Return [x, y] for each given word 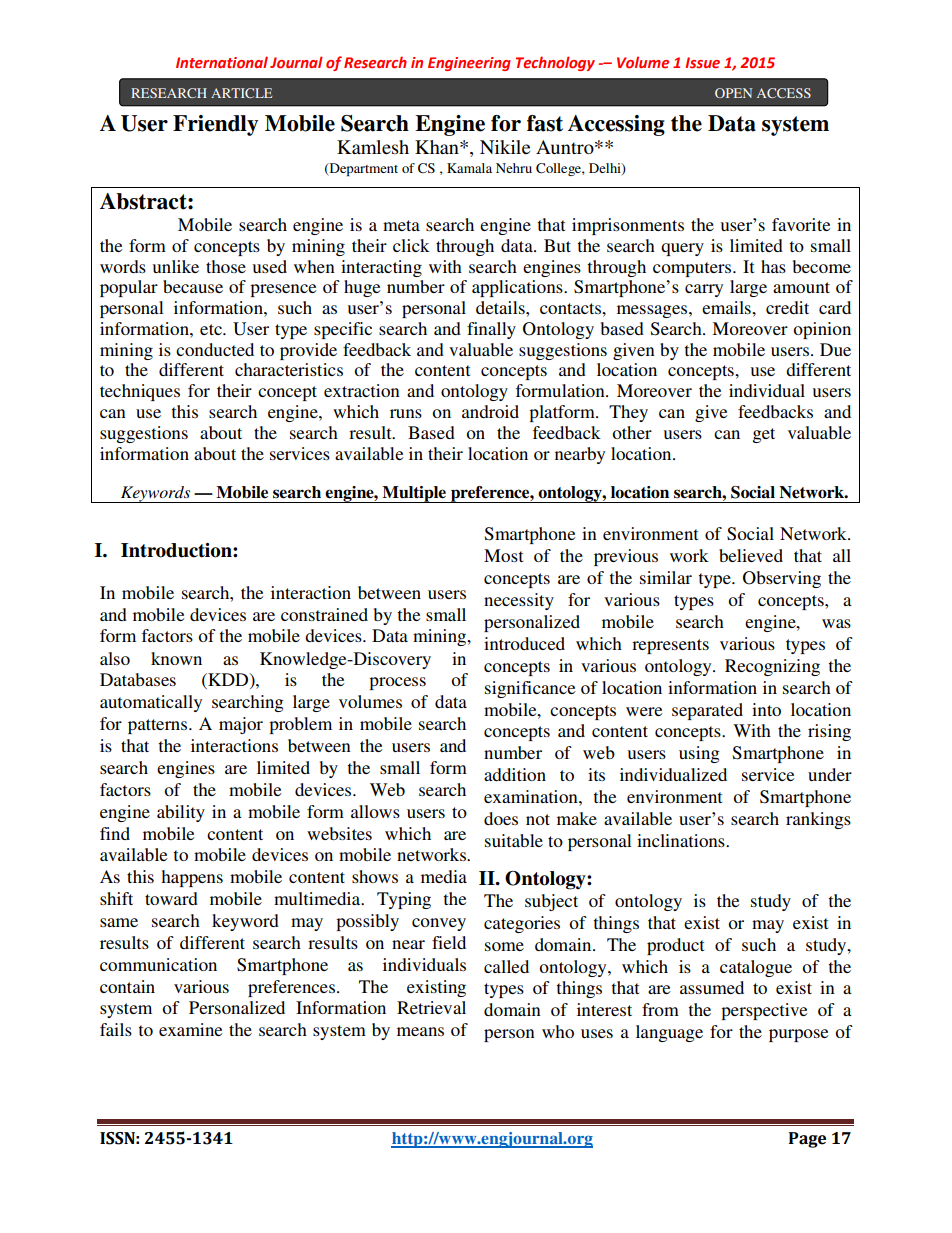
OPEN [733, 93]
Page [807, 1140]
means [420, 1031]
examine [191, 1029]
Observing [782, 579]
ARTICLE [241, 93]
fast [545, 123]
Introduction [177, 550]
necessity [519, 601]
